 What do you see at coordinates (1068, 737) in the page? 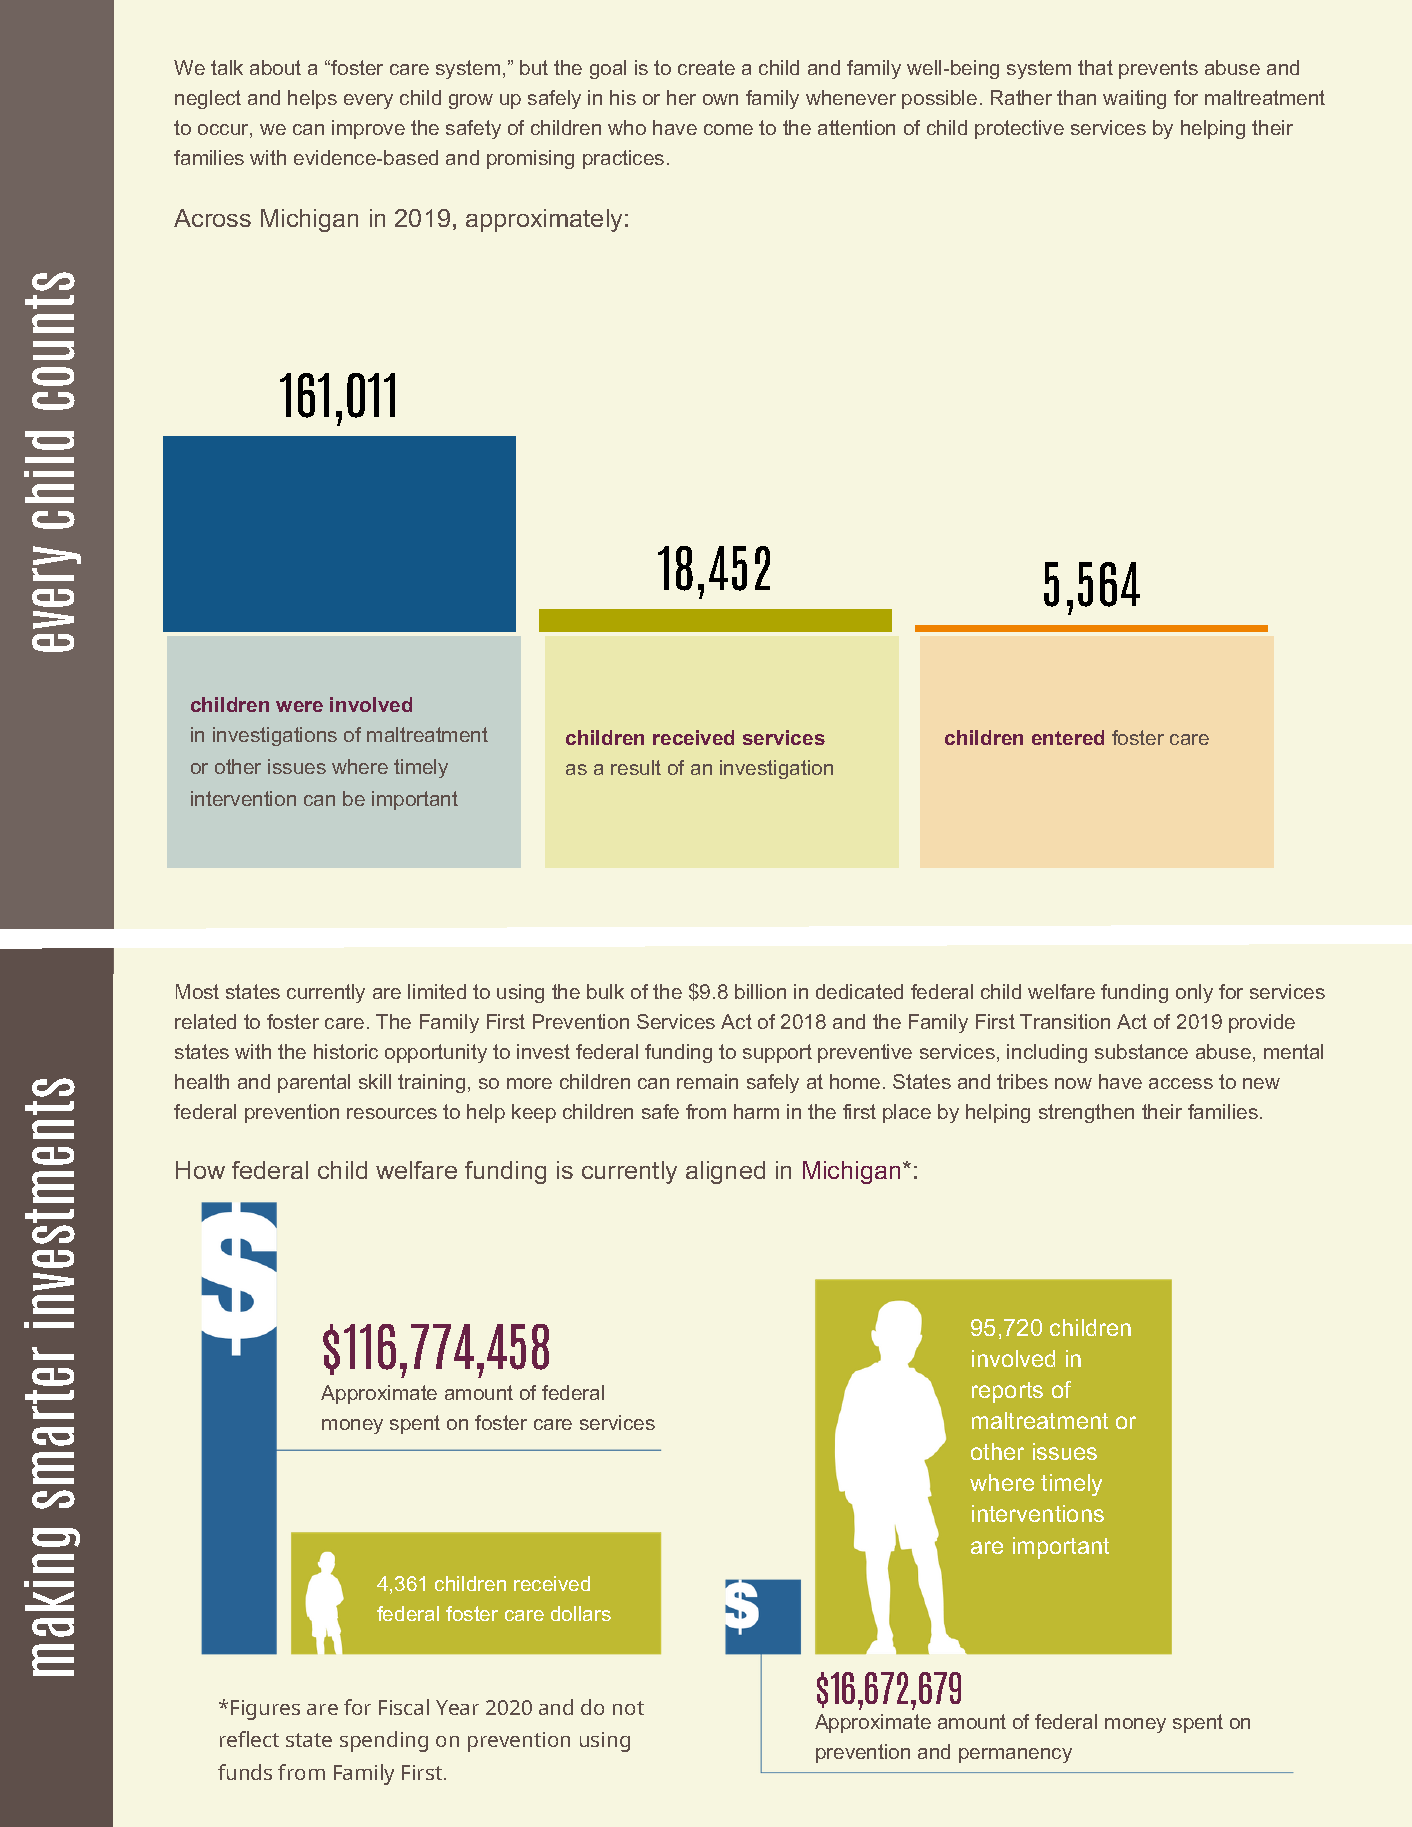
I see `entered` at bounding box center [1068, 737].
